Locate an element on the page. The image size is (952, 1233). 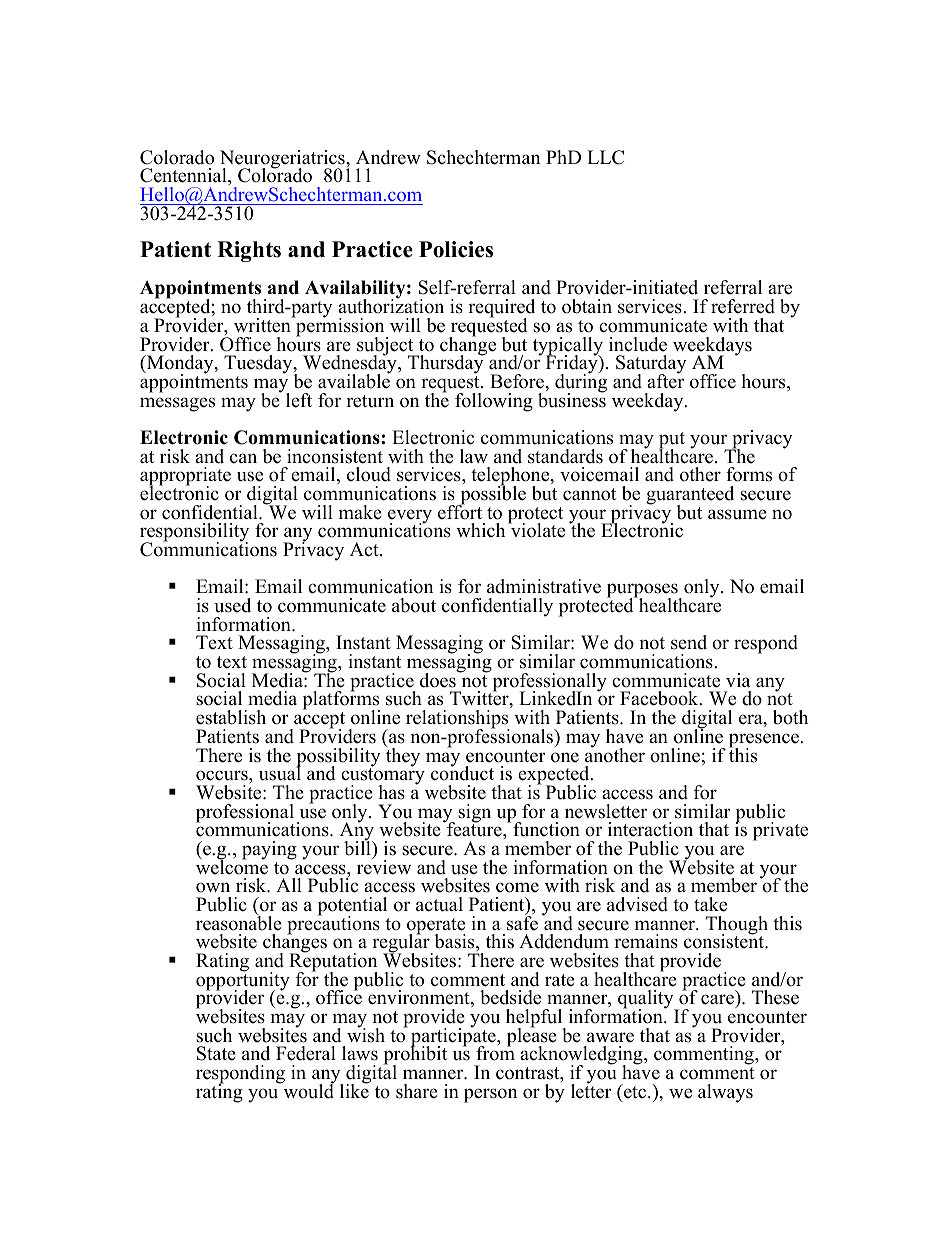
Policies is located at coordinates (456, 249).
